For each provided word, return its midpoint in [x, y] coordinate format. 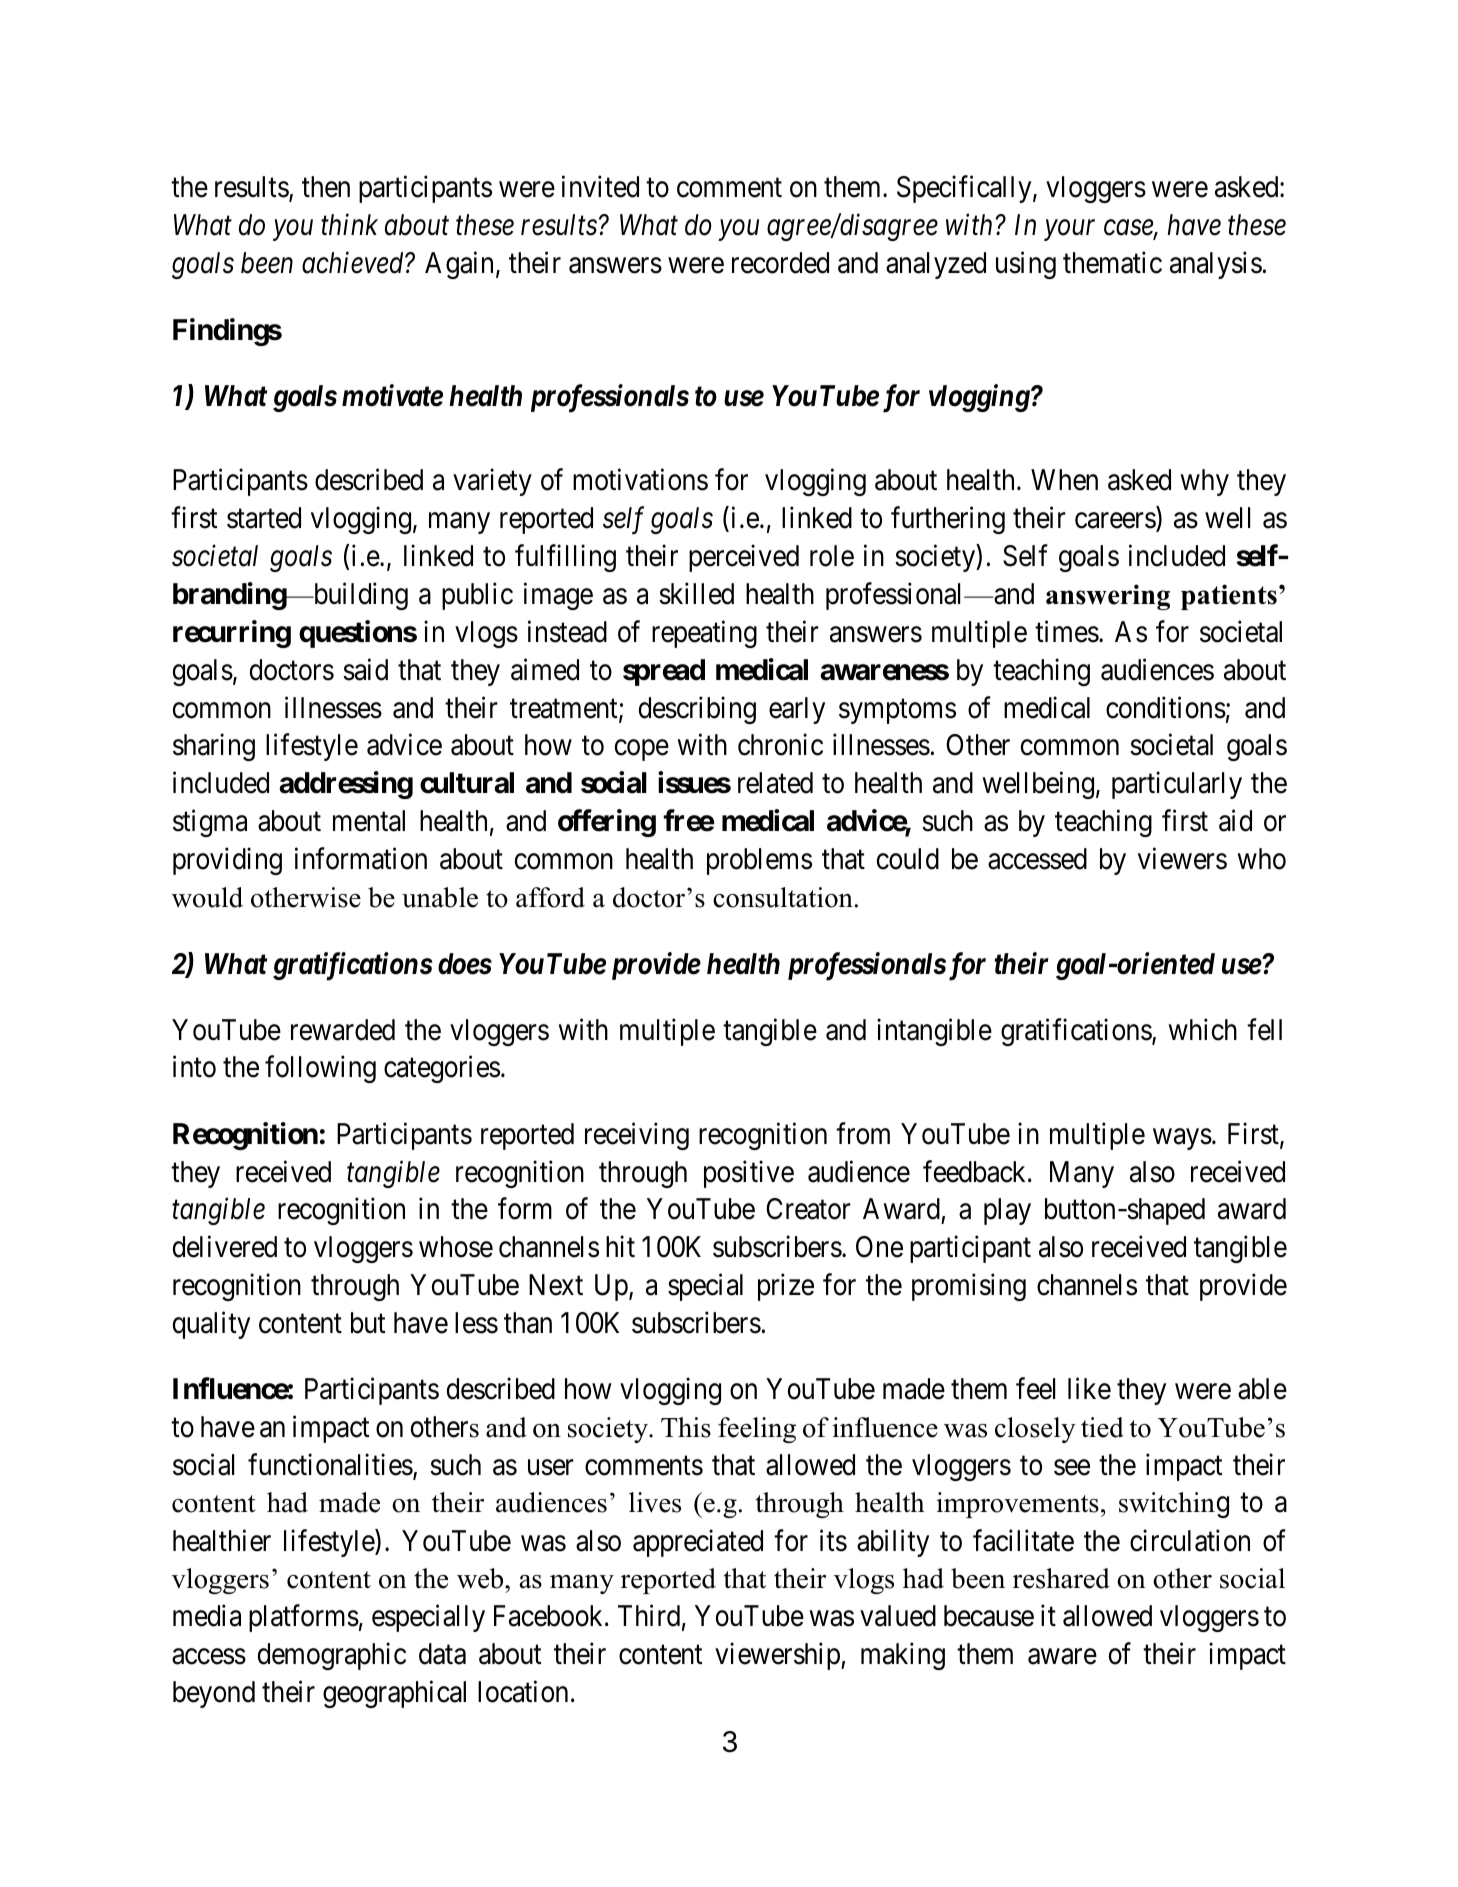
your [1069, 230]
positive [749, 1174]
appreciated [698, 1543]
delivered [225, 1247]
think [349, 224]
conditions [1166, 707]
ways [1182, 1139]
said [365, 669]
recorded [780, 263]
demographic [332, 1656]
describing [697, 710]
